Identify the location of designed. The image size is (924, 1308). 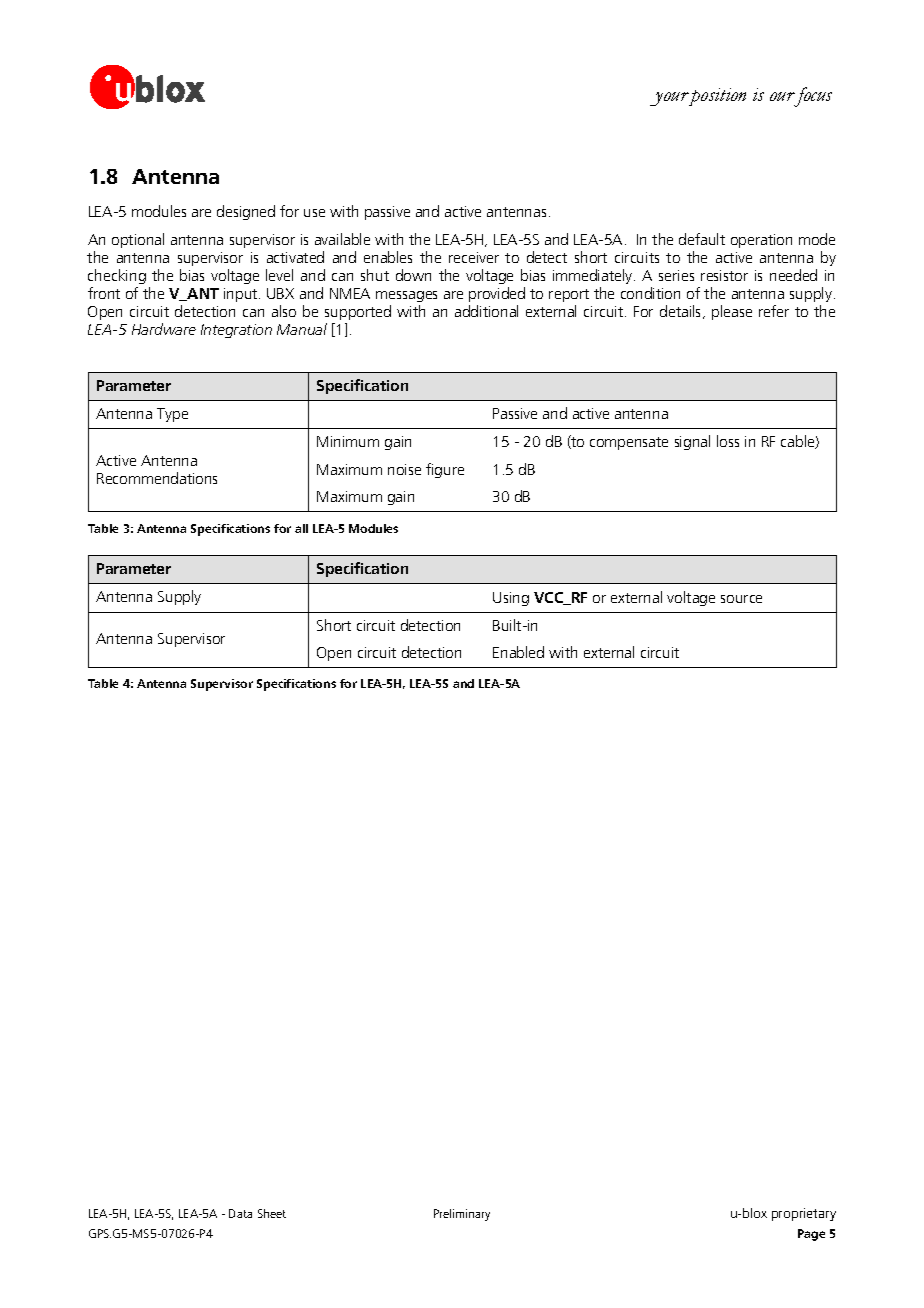
(246, 212).
